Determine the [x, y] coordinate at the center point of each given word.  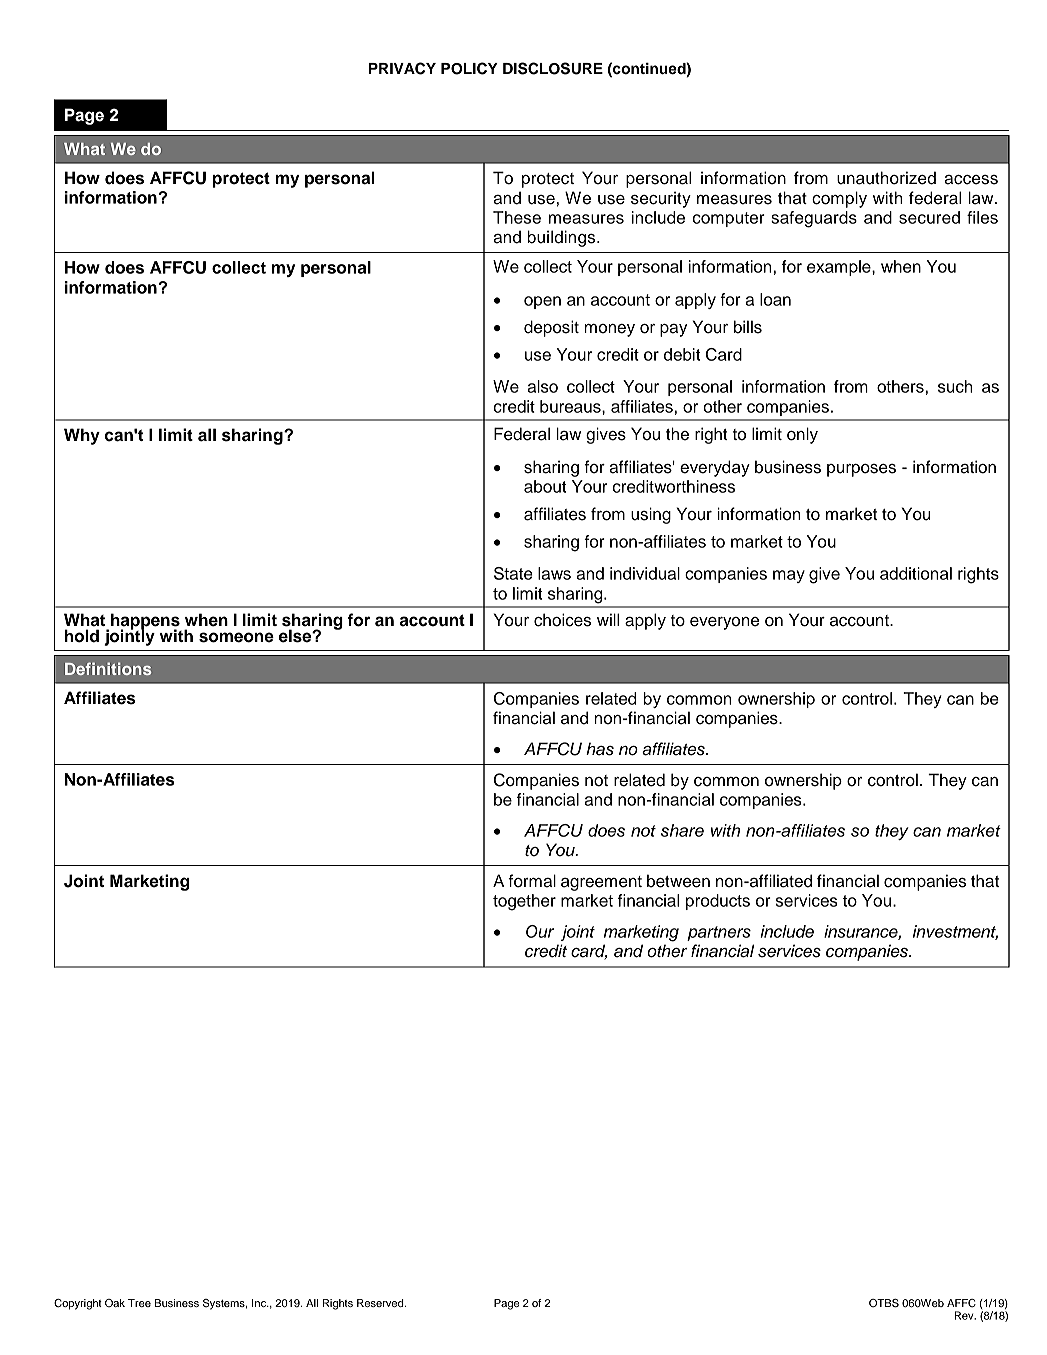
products [718, 902]
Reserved [381, 1303]
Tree [139, 1303]
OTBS [884, 1303]
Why [82, 436]
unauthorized [886, 178]
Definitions [108, 668]
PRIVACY [402, 68]
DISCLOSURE [553, 68]
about [545, 486]
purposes [861, 470]
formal [532, 881]
